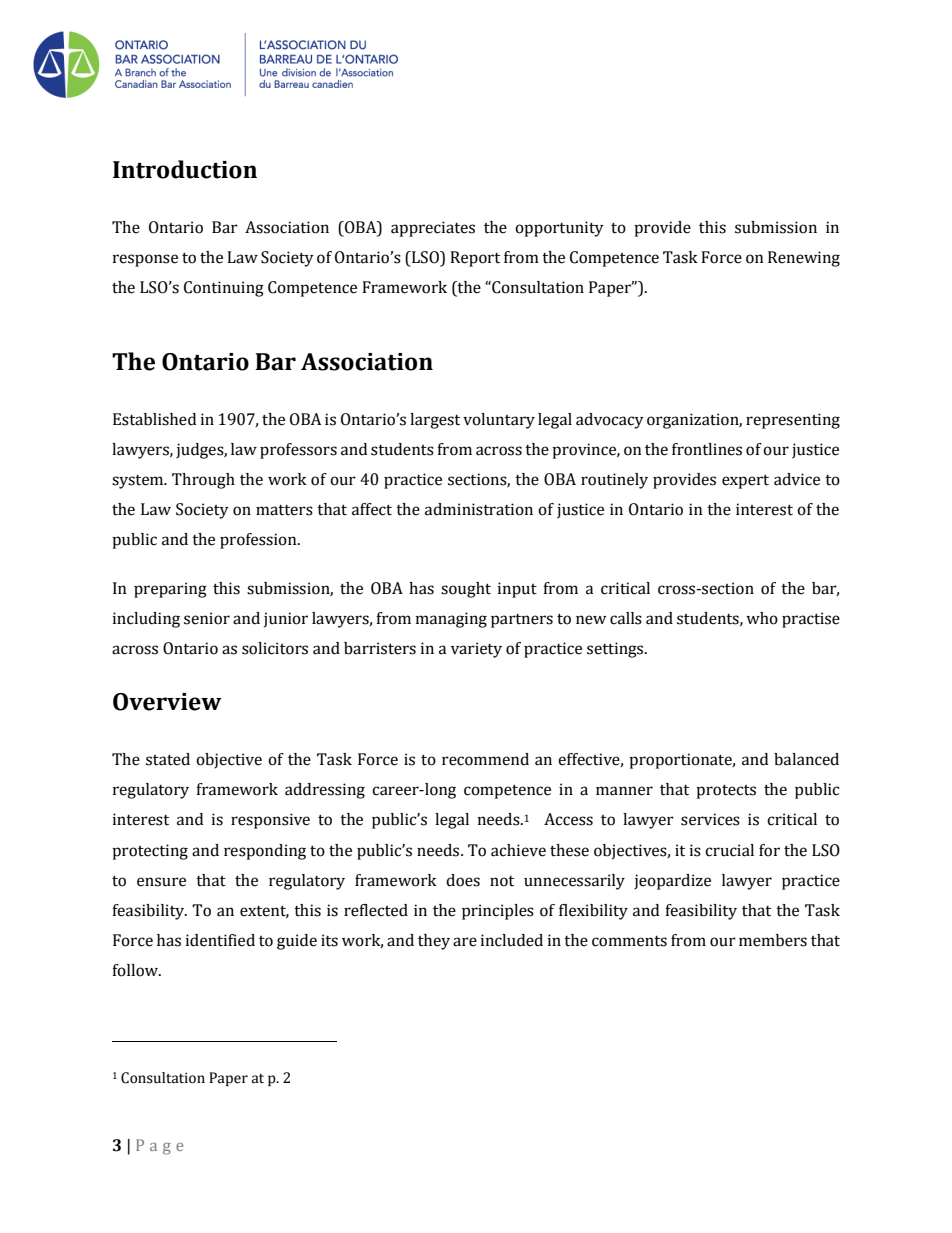 This image has height=1233, width=952. I want to click on who, so click(762, 618).
